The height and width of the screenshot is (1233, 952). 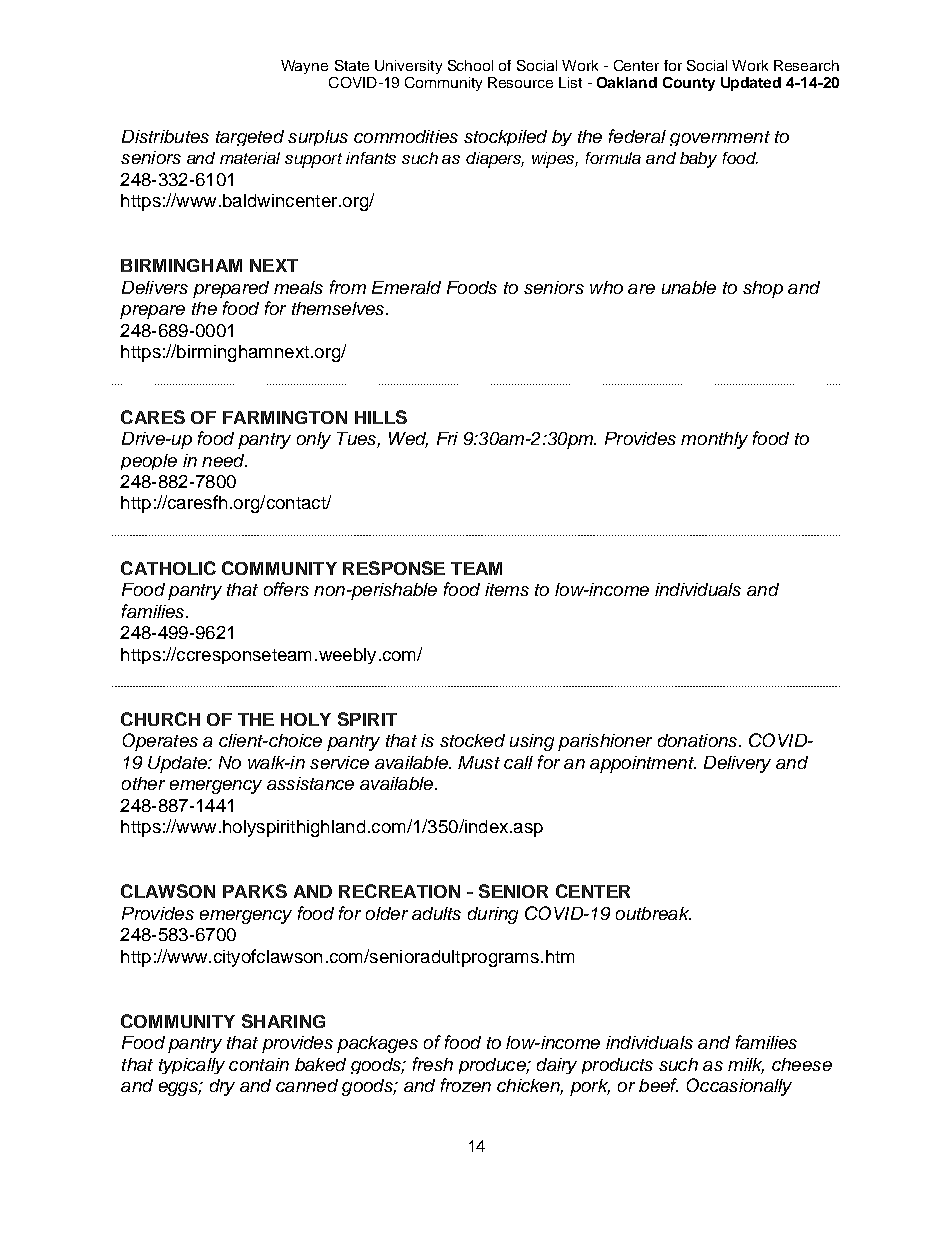 What do you see at coordinates (224, 460) in the screenshot?
I see `need` at bounding box center [224, 460].
